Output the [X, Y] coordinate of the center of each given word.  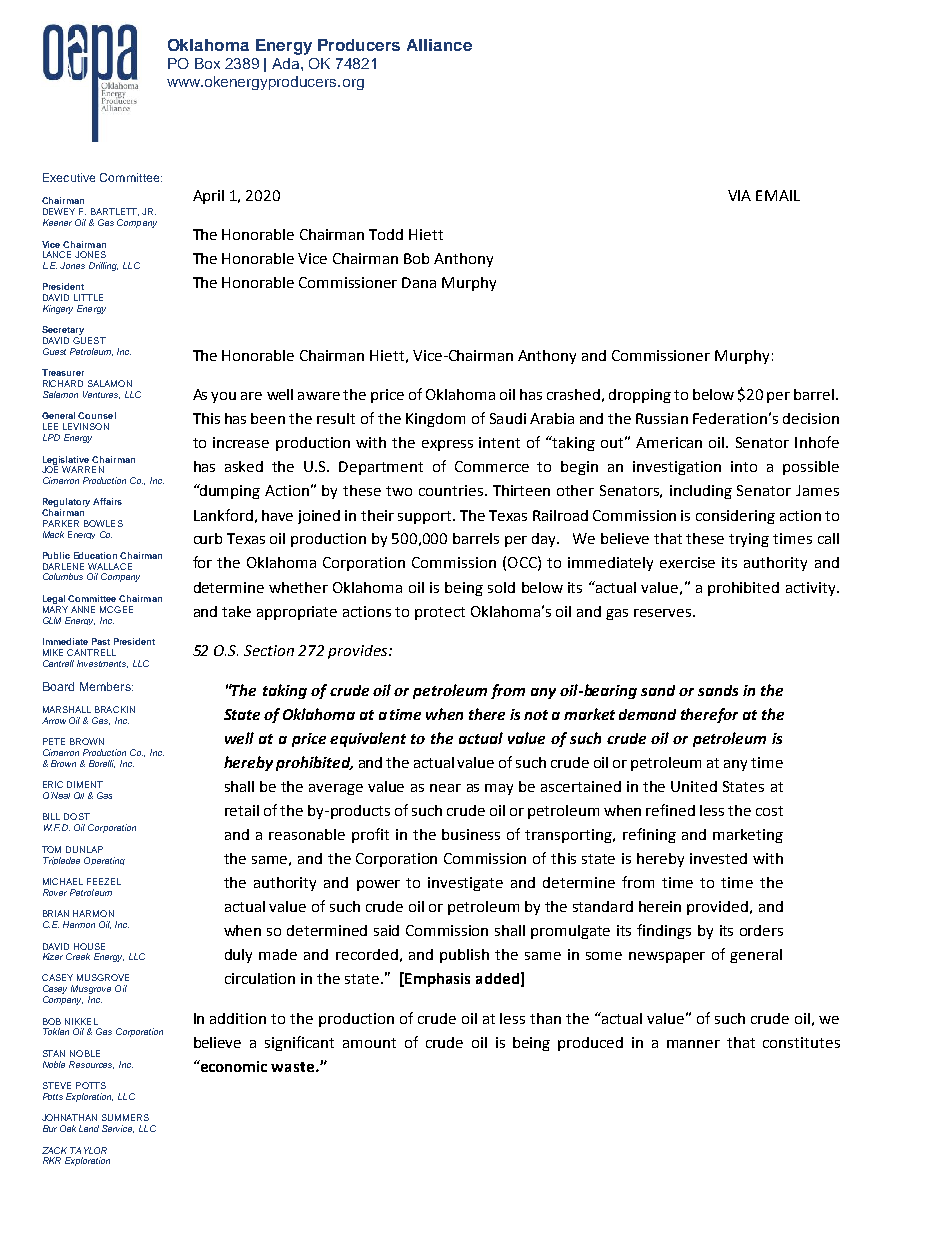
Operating [104, 861]
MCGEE [116, 609]
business [471, 834]
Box [207, 63]
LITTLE [88, 297]
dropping [640, 396]
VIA [739, 195]
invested [718, 858]
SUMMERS [125, 1117]
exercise [687, 562]
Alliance [439, 45]
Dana [419, 282]
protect [440, 613]
